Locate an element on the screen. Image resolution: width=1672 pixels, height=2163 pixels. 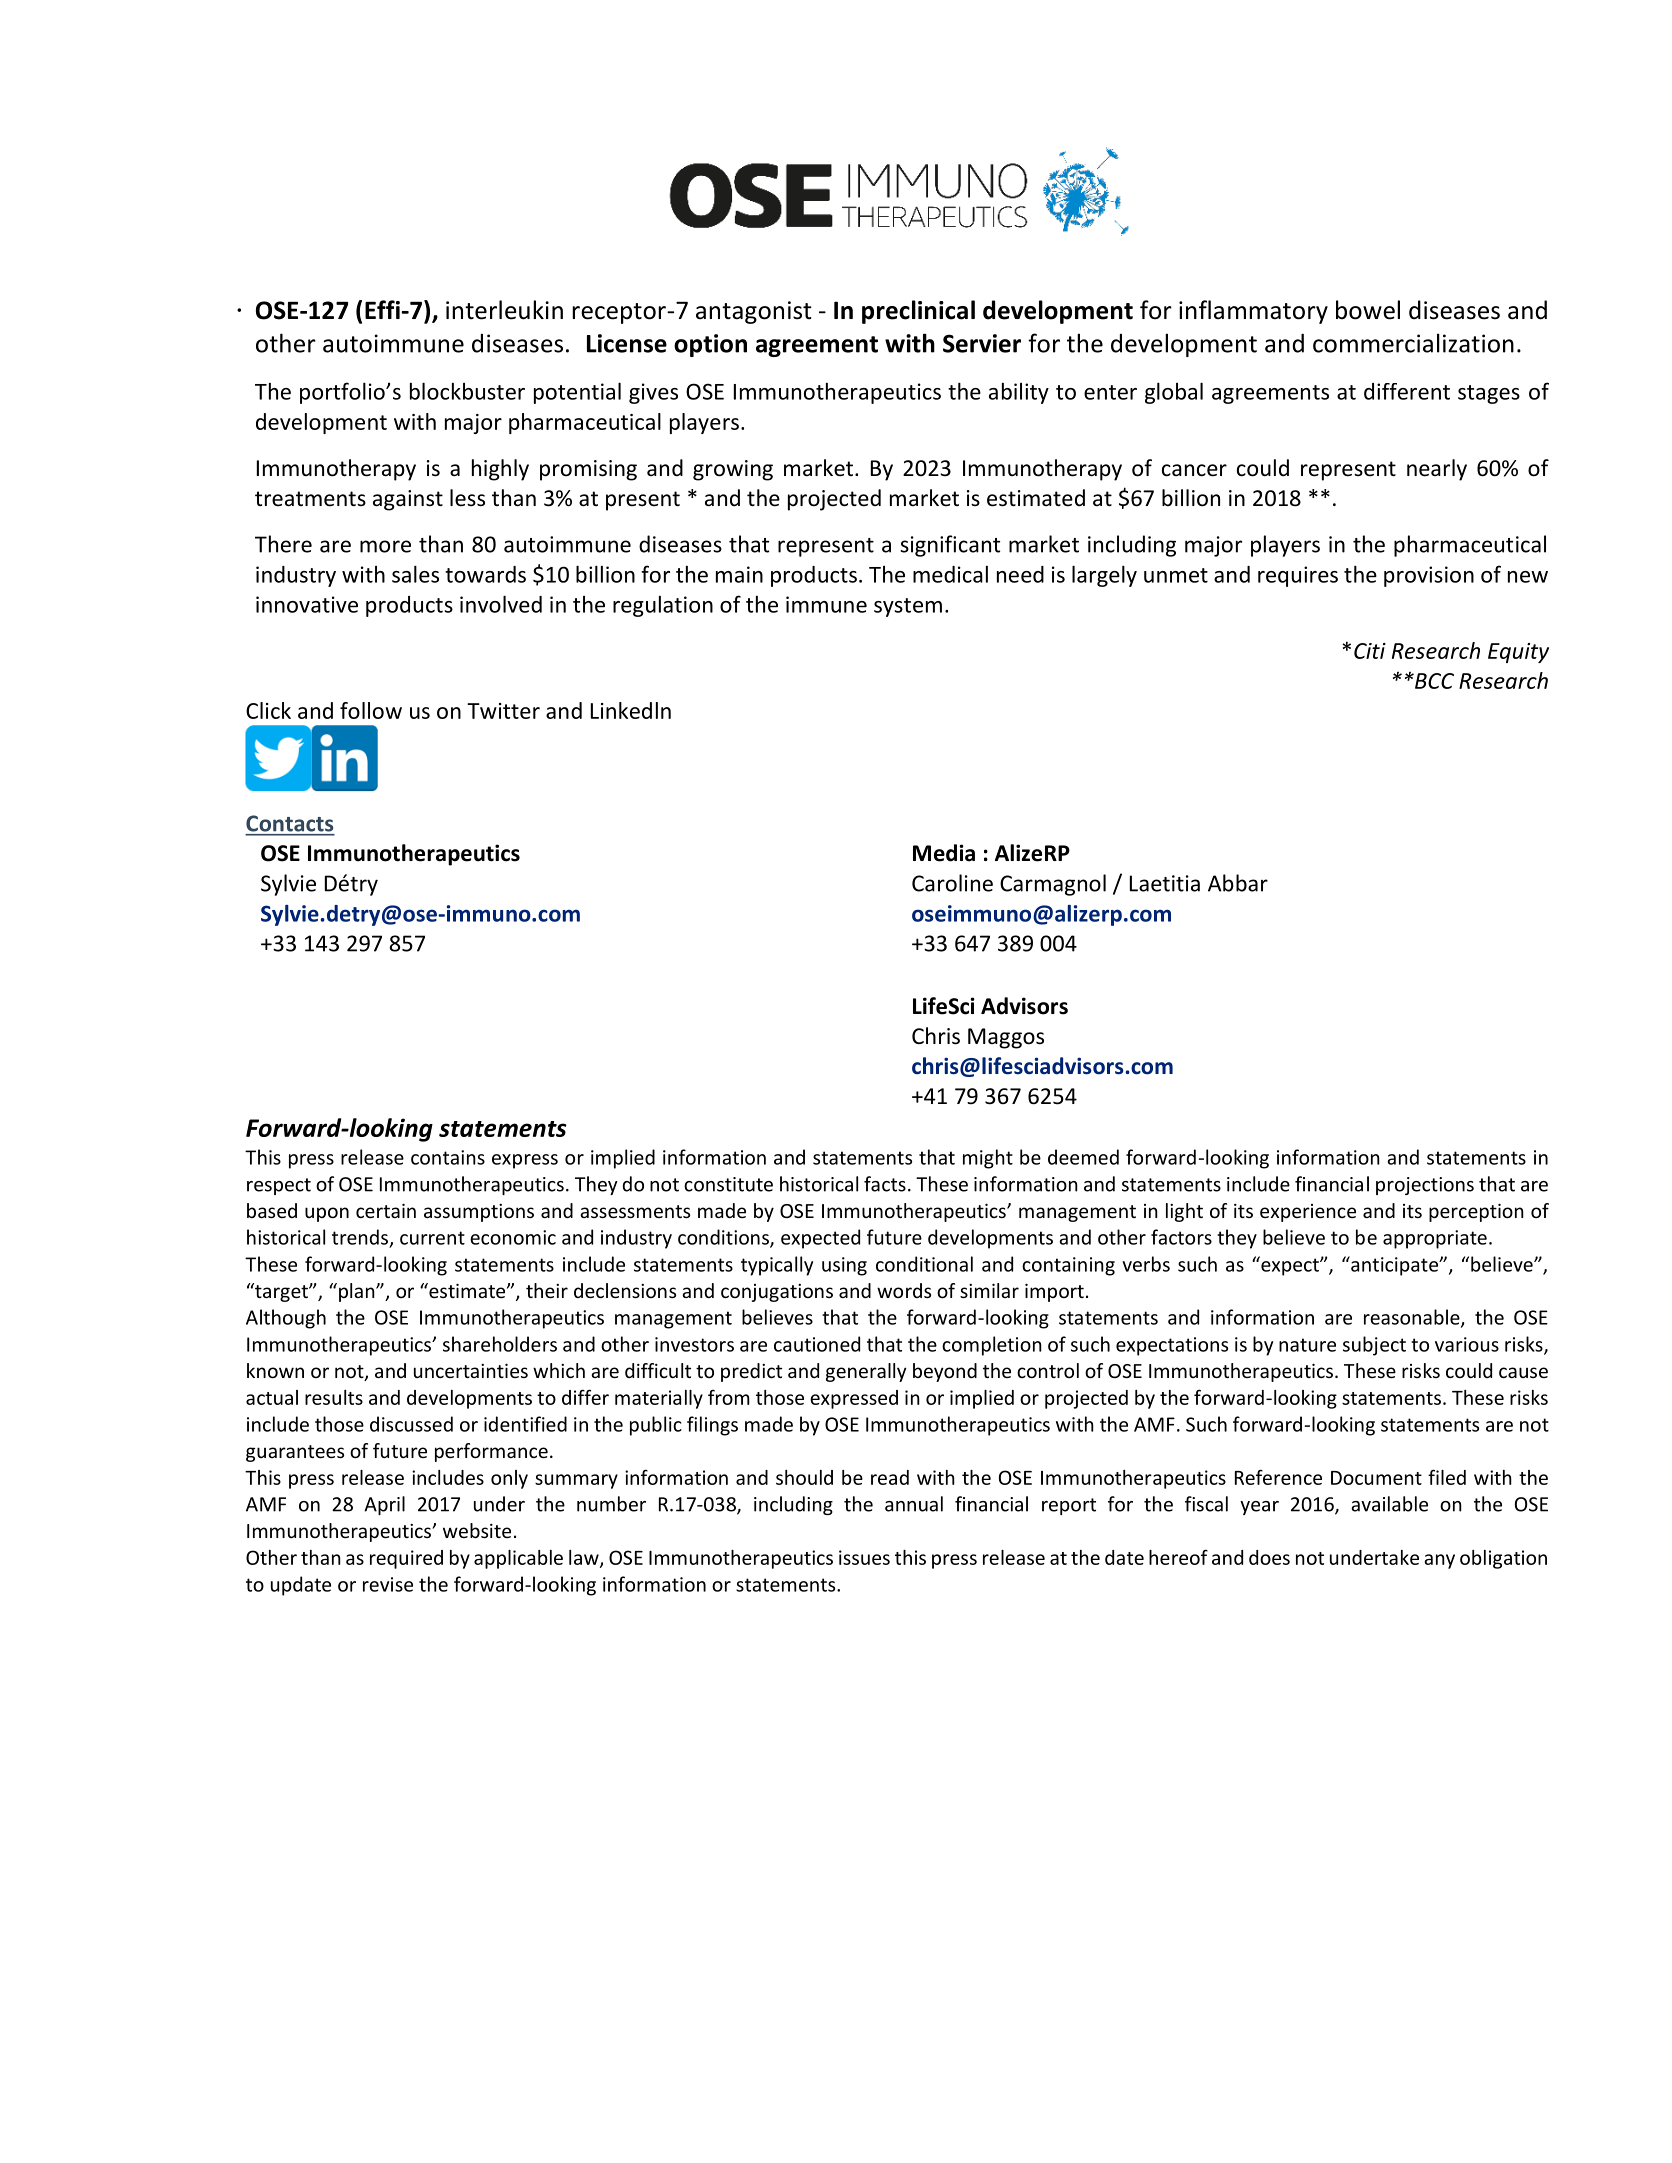
follow is located at coordinates (371, 710).
